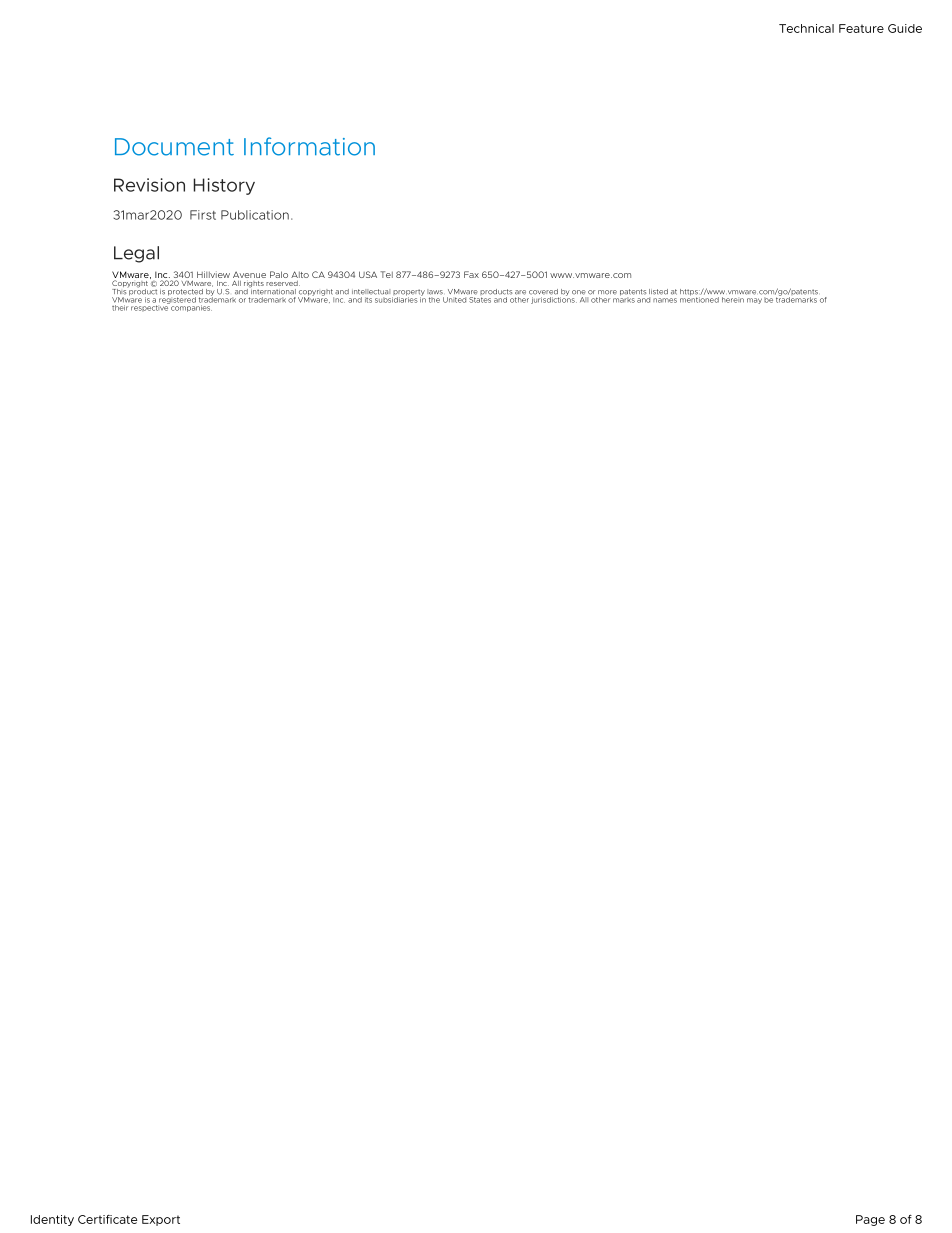 This image has width=952, height=1233. What do you see at coordinates (479, 298) in the image?
I see `States` at bounding box center [479, 298].
